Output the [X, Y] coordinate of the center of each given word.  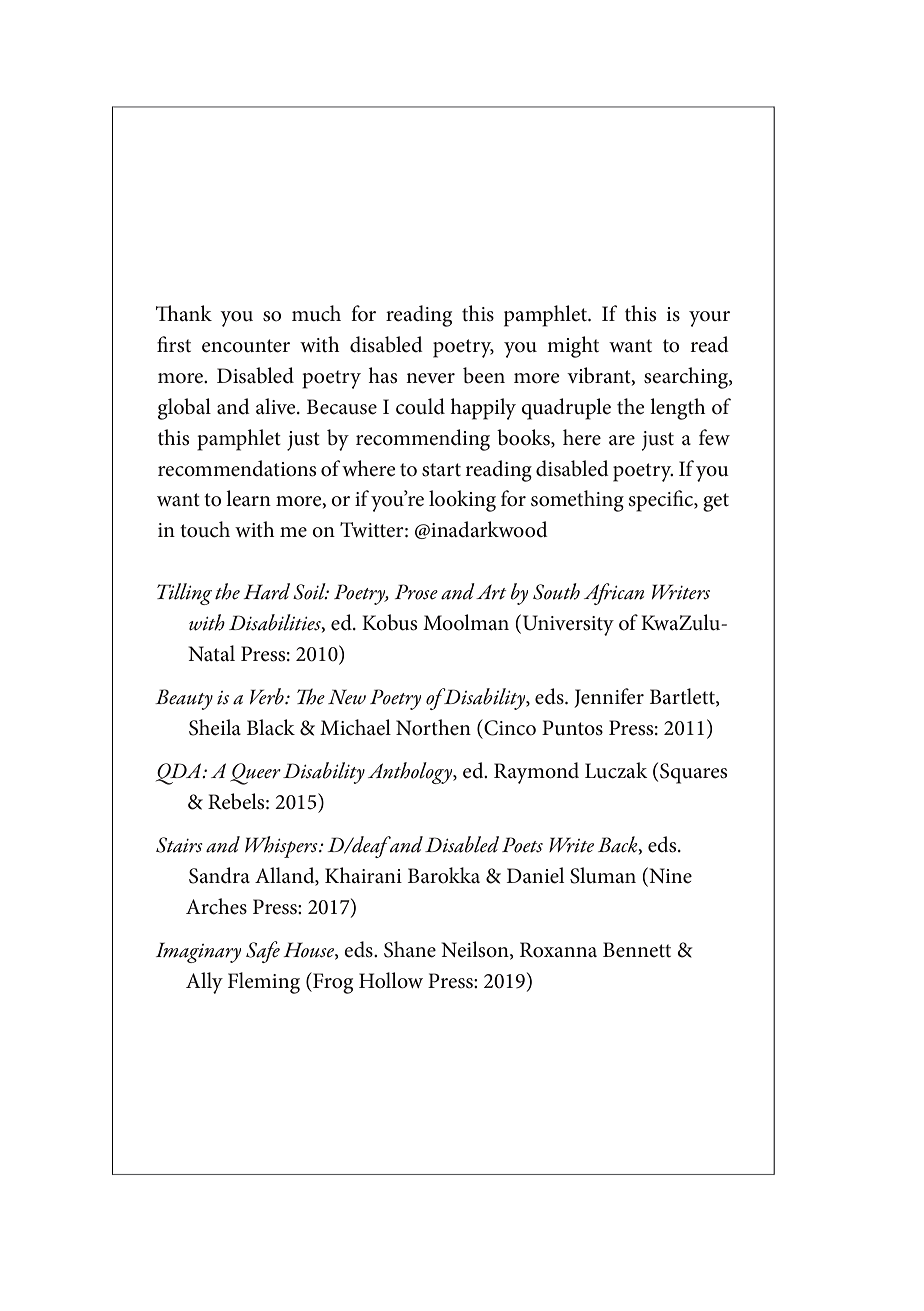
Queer [255, 774]
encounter [246, 346]
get [716, 502]
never [430, 378]
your [709, 319]
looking [462, 501]
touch [205, 529]
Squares [693, 773]
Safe [263, 952]
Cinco [509, 727]
